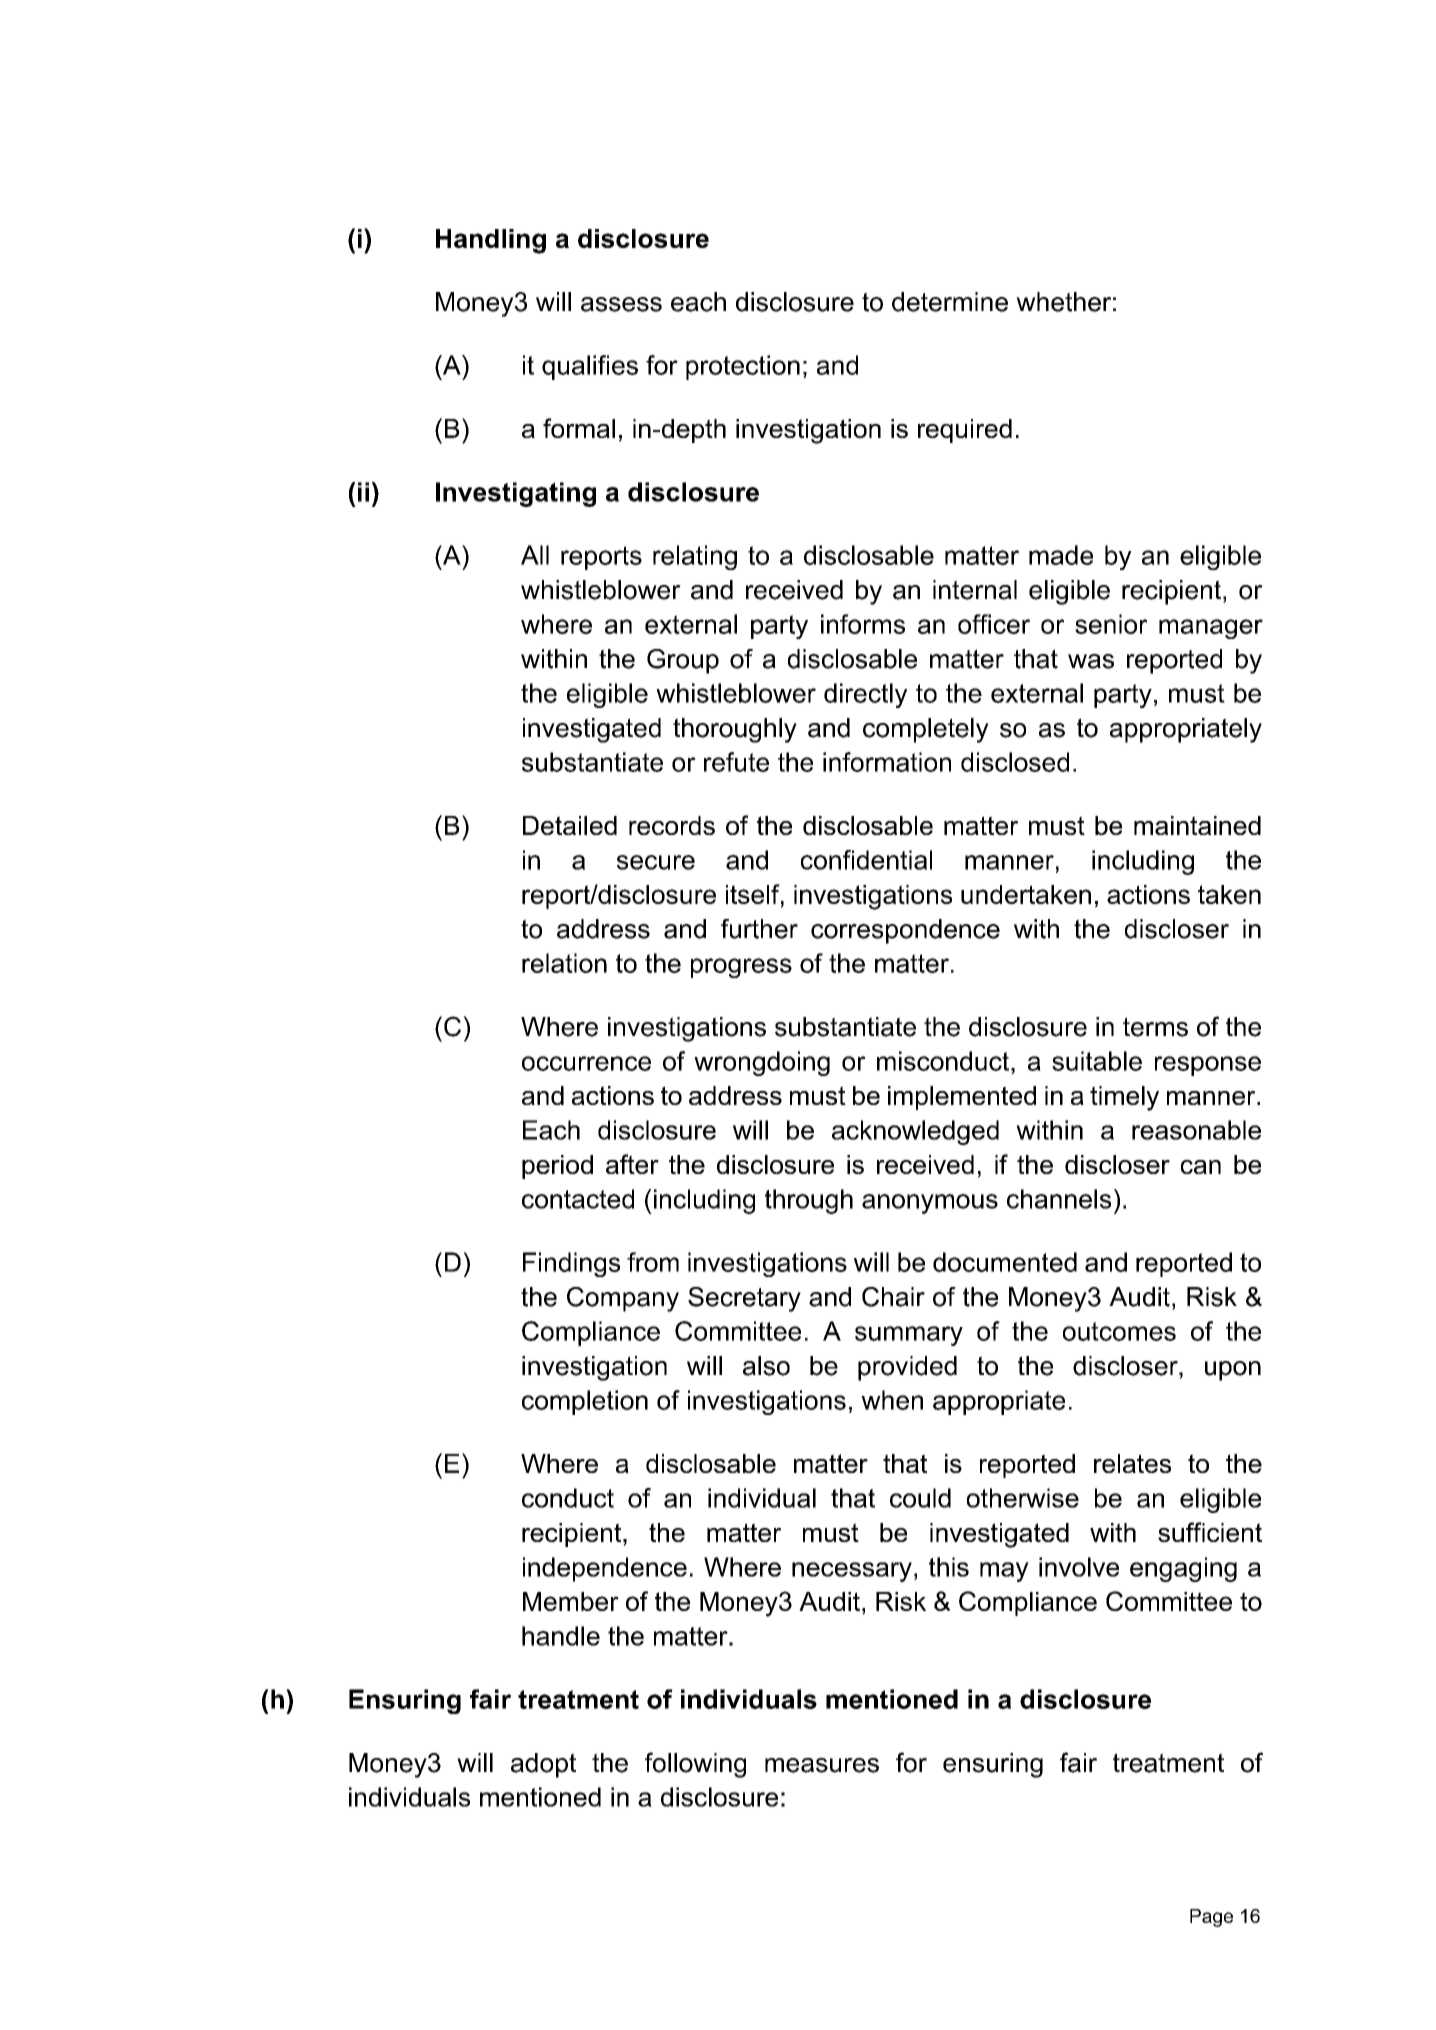 The height and width of the screenshot is (2030, 1436). What do you see at coordinates (950, 302) in the screenshot?
I see `determine` at bounding box center [950, 302].
